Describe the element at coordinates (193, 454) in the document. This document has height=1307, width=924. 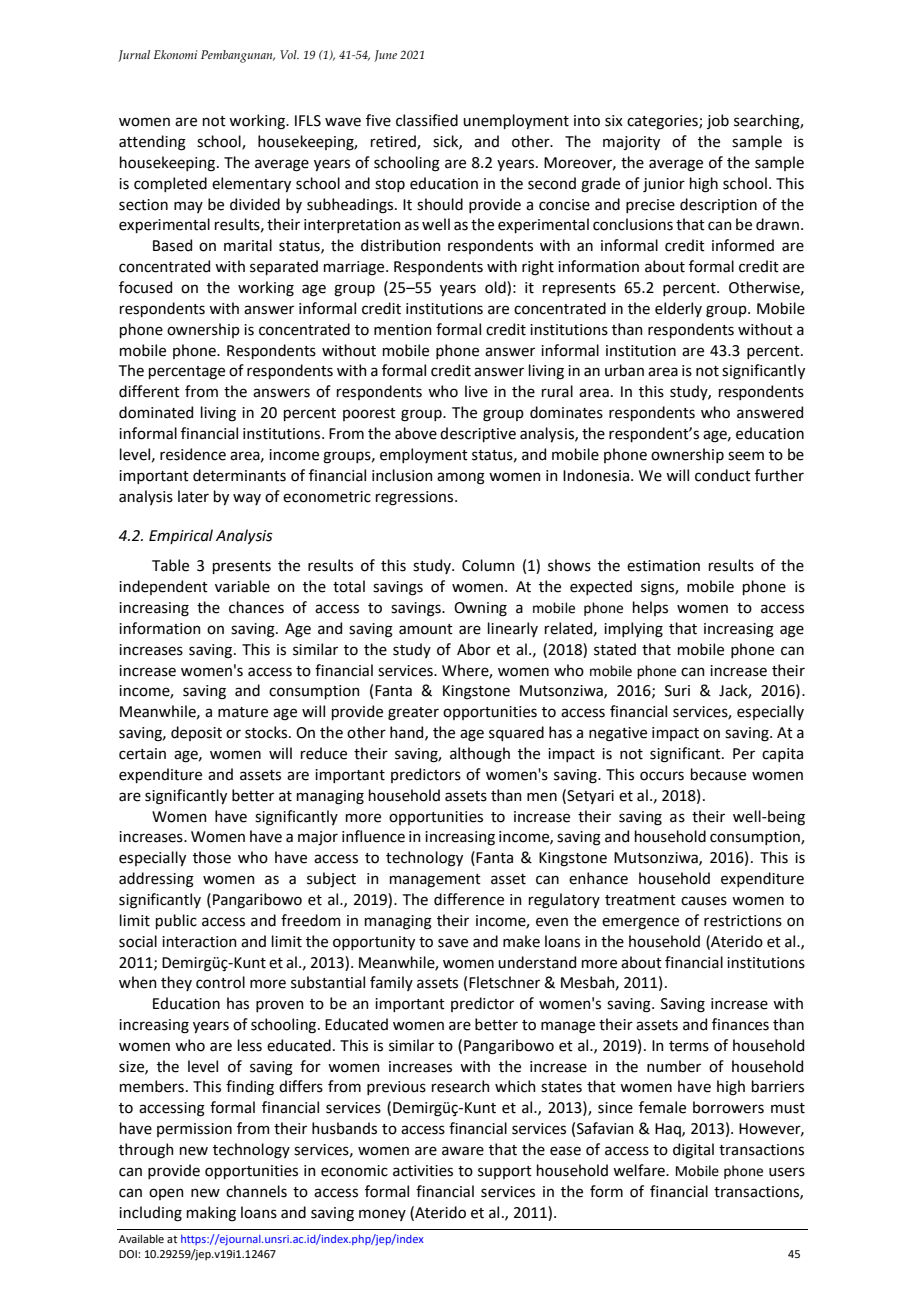
I see `residence` at that location.
